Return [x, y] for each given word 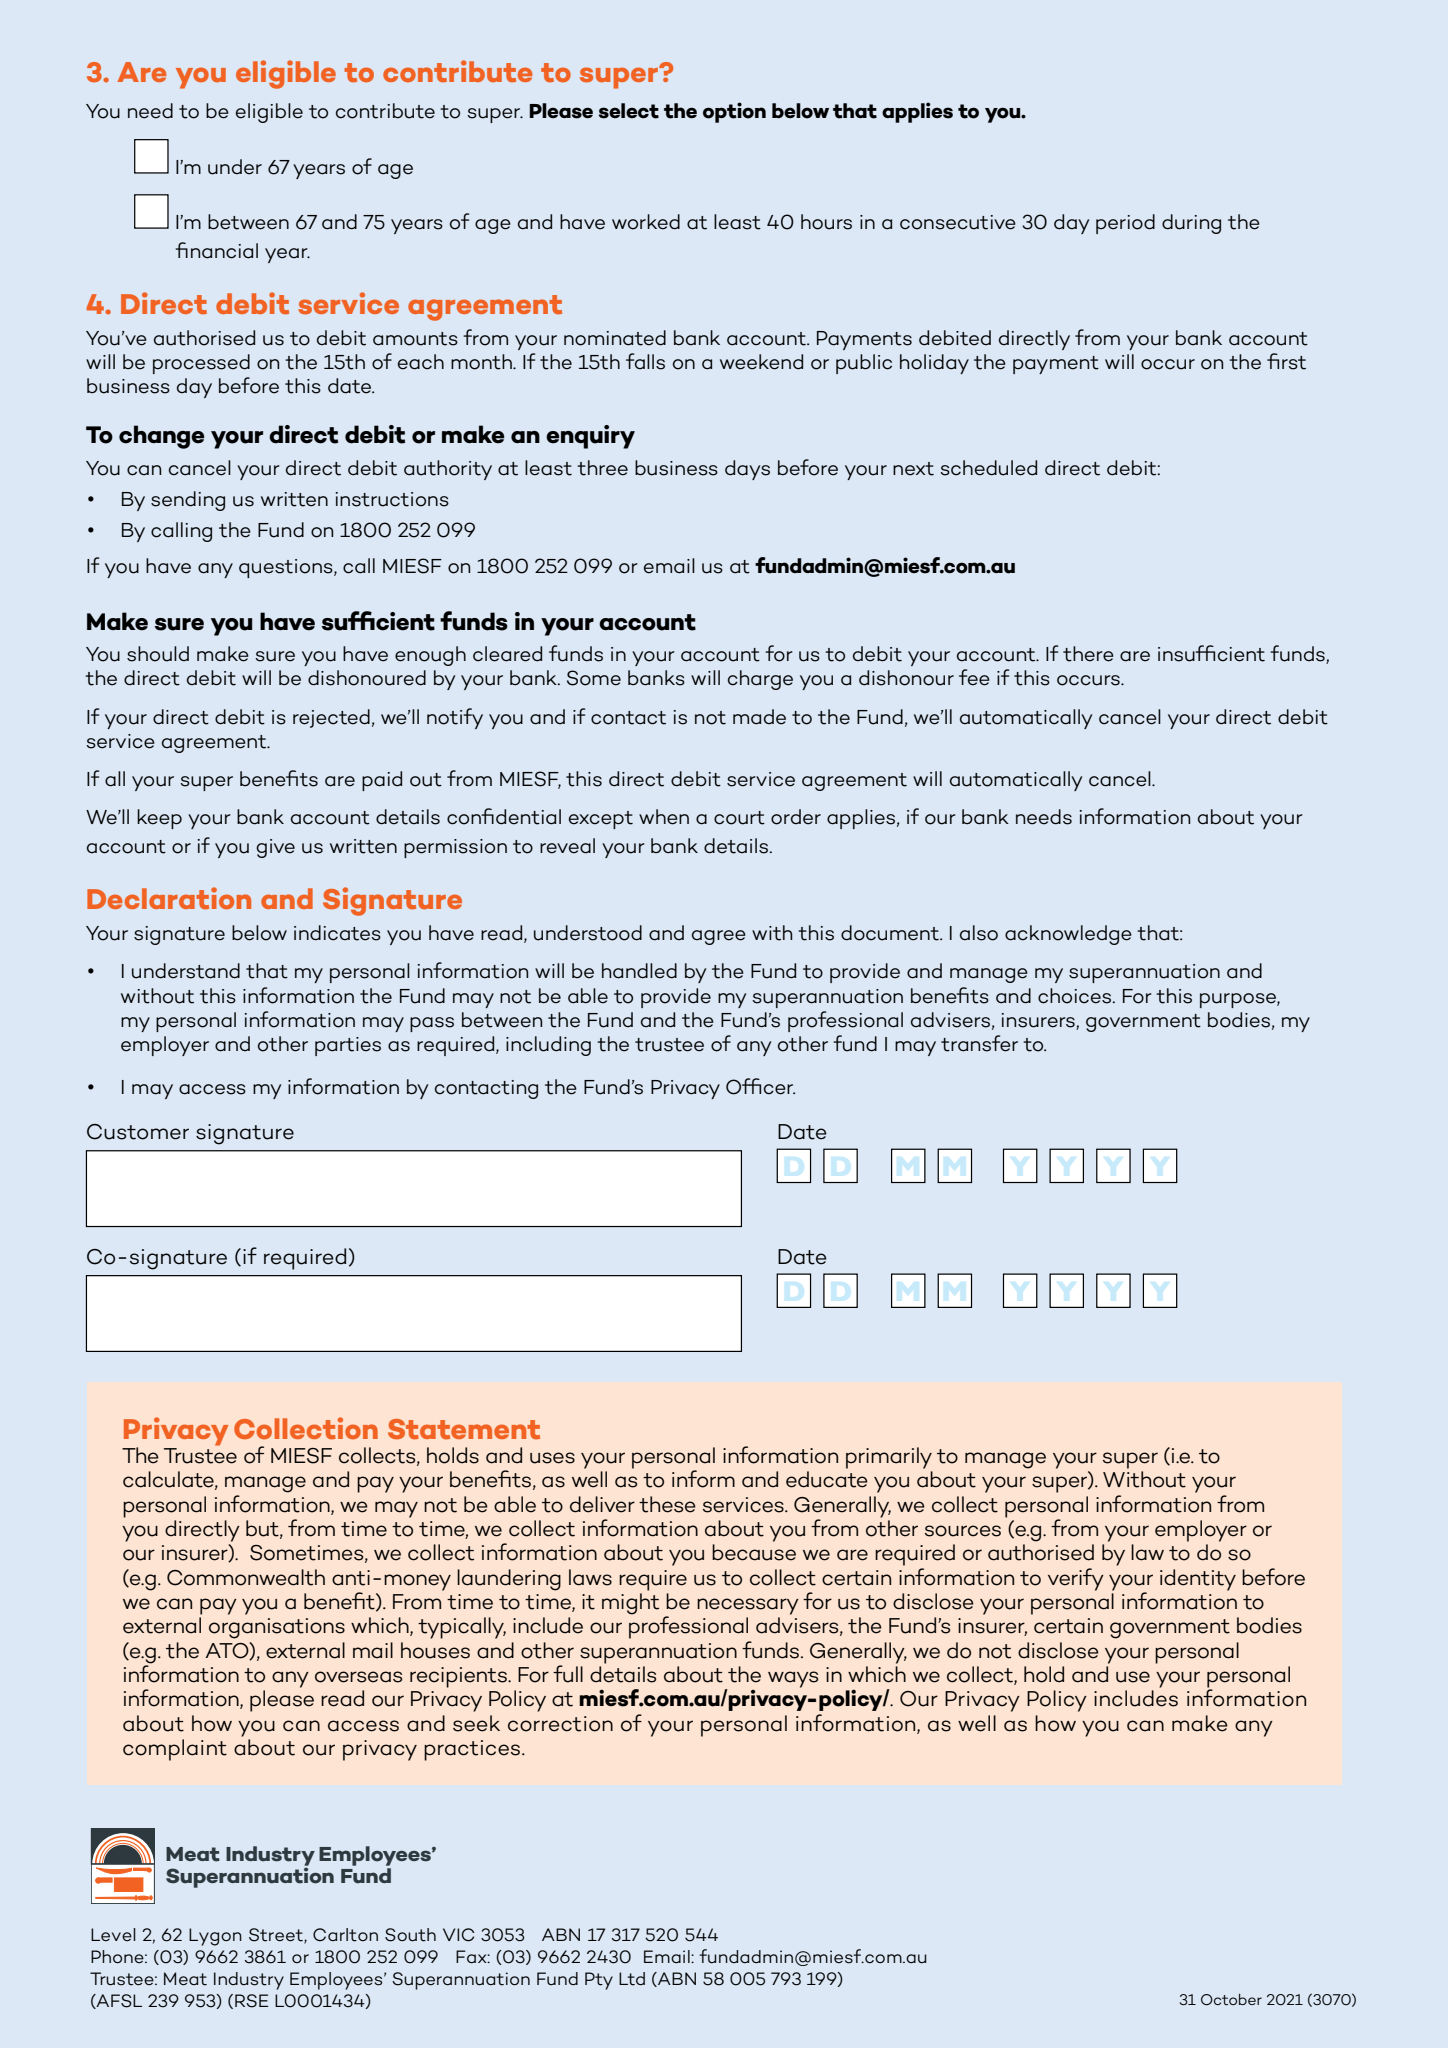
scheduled [988, 468]
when [664, 817]
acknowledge [1068, 935]
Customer [138, 1132]
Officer [760, 1086]
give [275, 848]
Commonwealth [246, 1577]
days [747, 470]
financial [216, 250]
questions [287, 568]
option [734, 112]
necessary [748, 1606]
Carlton [345, 1935]
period [1125, 224]
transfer [979, 1043]
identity [1198, 1580]
